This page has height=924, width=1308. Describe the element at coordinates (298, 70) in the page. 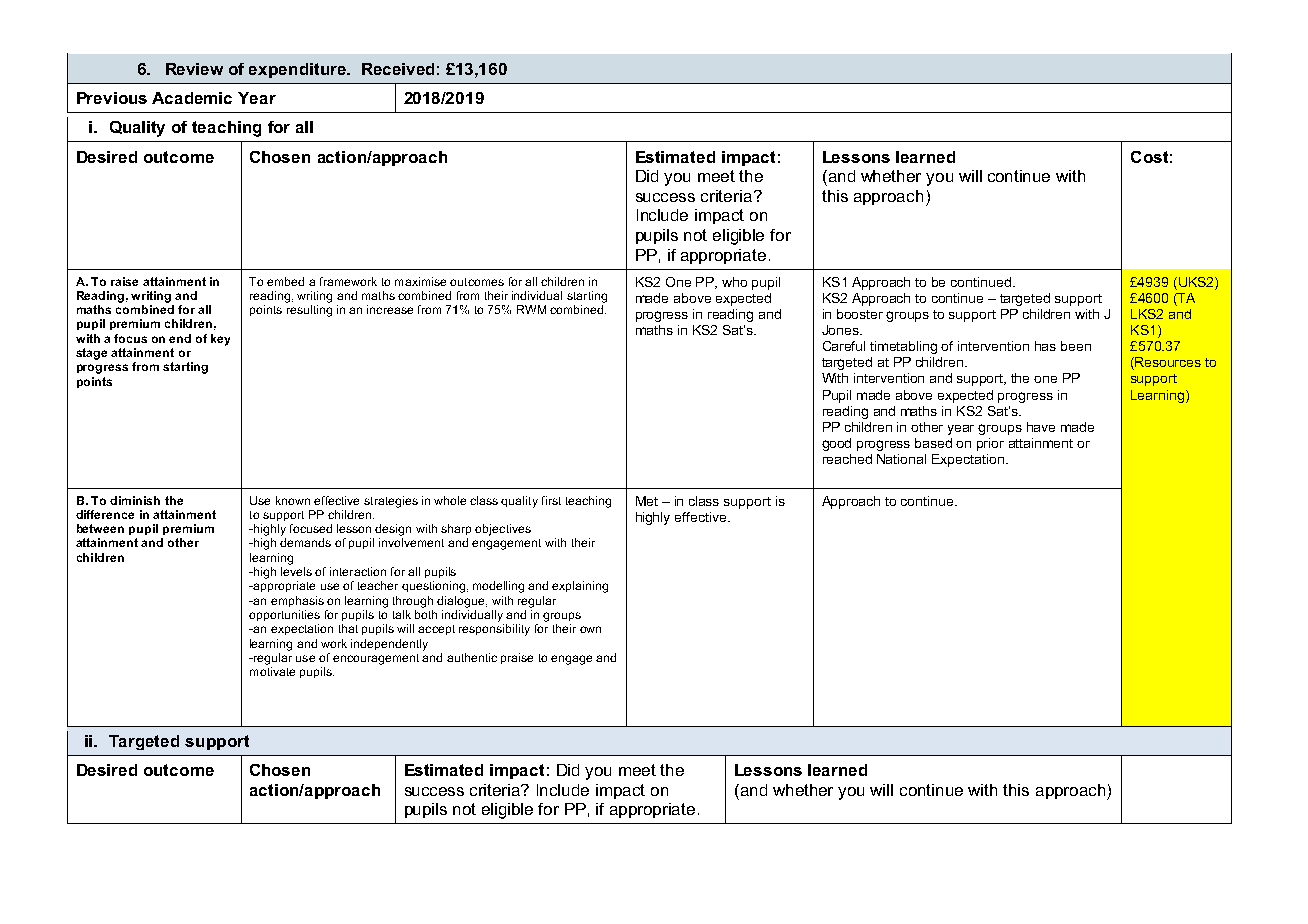

I see `expenditure` at that location.
